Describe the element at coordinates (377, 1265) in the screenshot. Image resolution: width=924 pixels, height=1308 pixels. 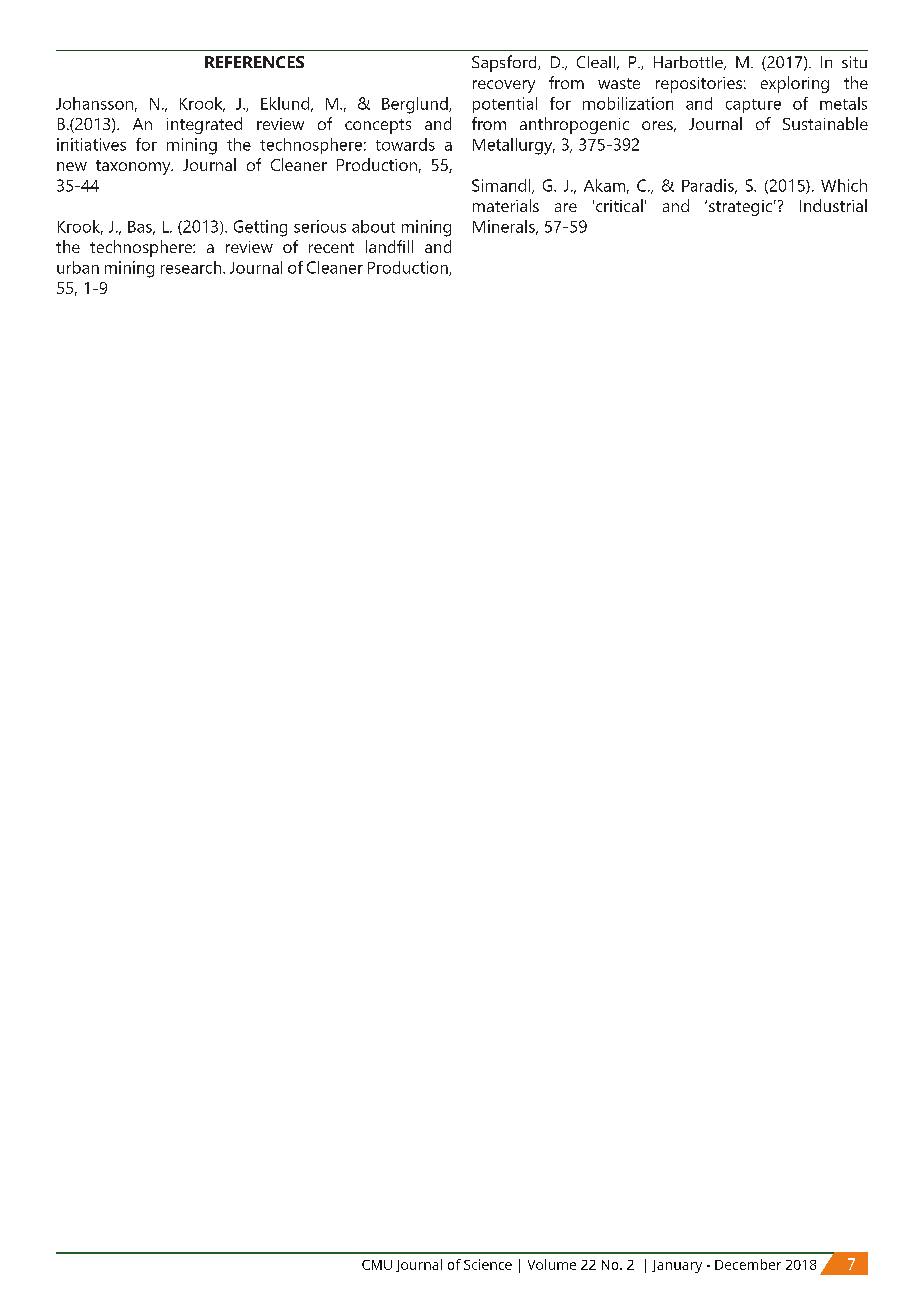
I see `CMU` at that location.
